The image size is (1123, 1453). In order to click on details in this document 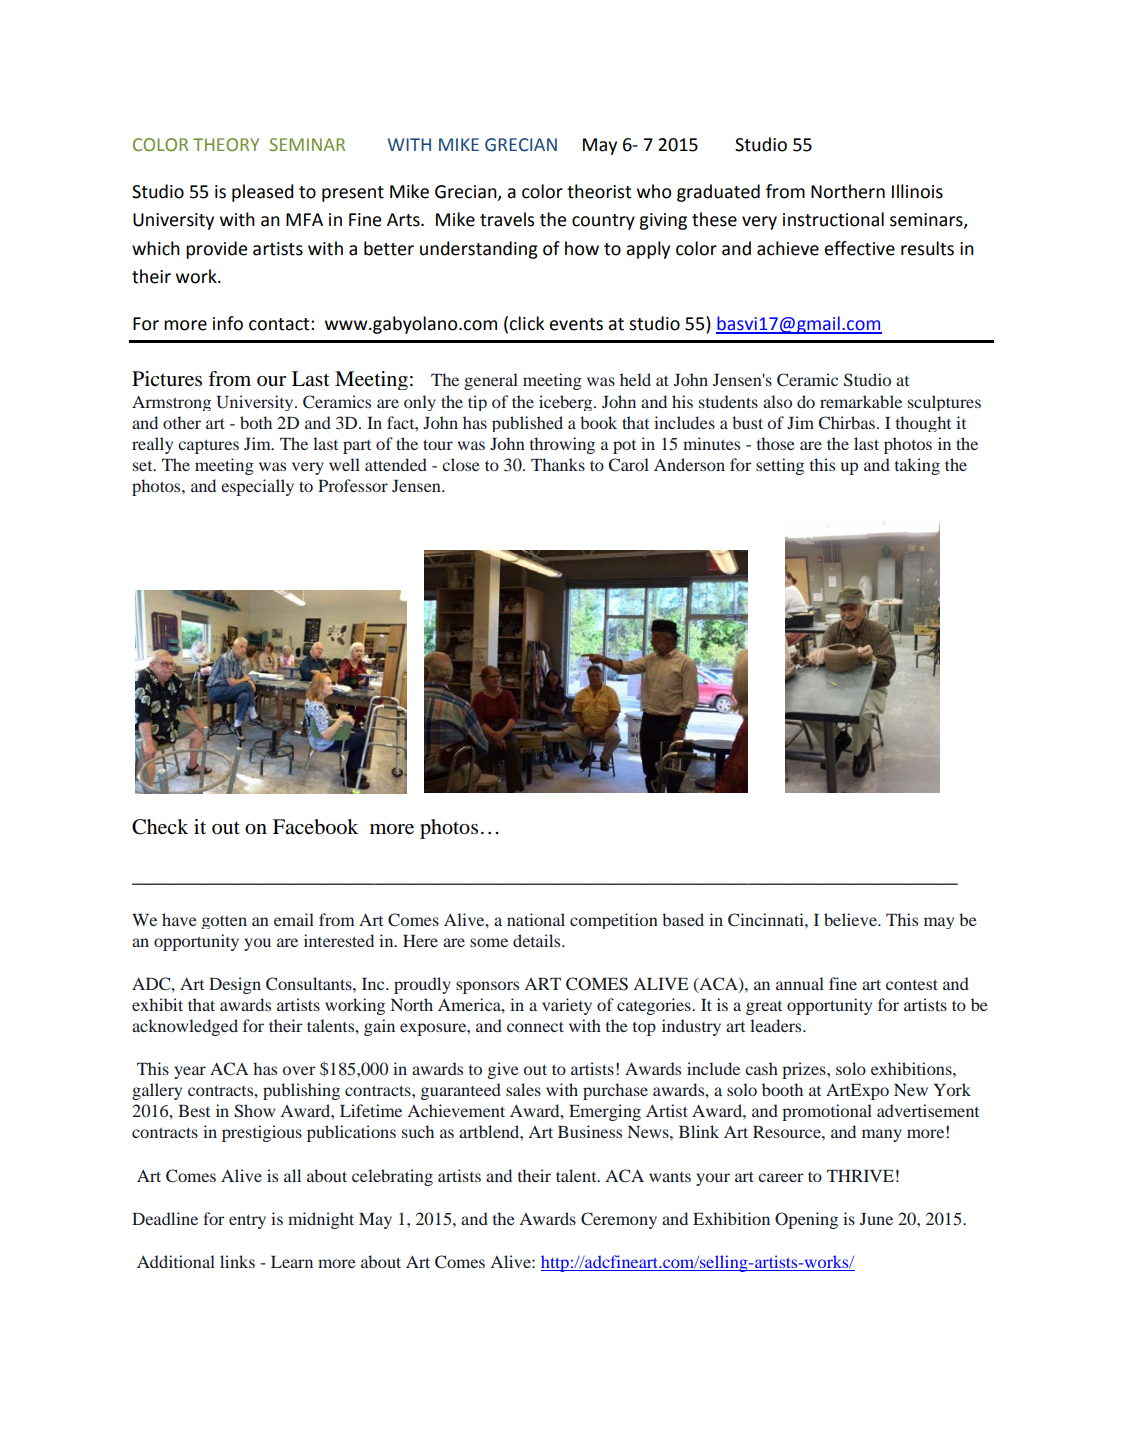, I will do `click(538, 940)`.
